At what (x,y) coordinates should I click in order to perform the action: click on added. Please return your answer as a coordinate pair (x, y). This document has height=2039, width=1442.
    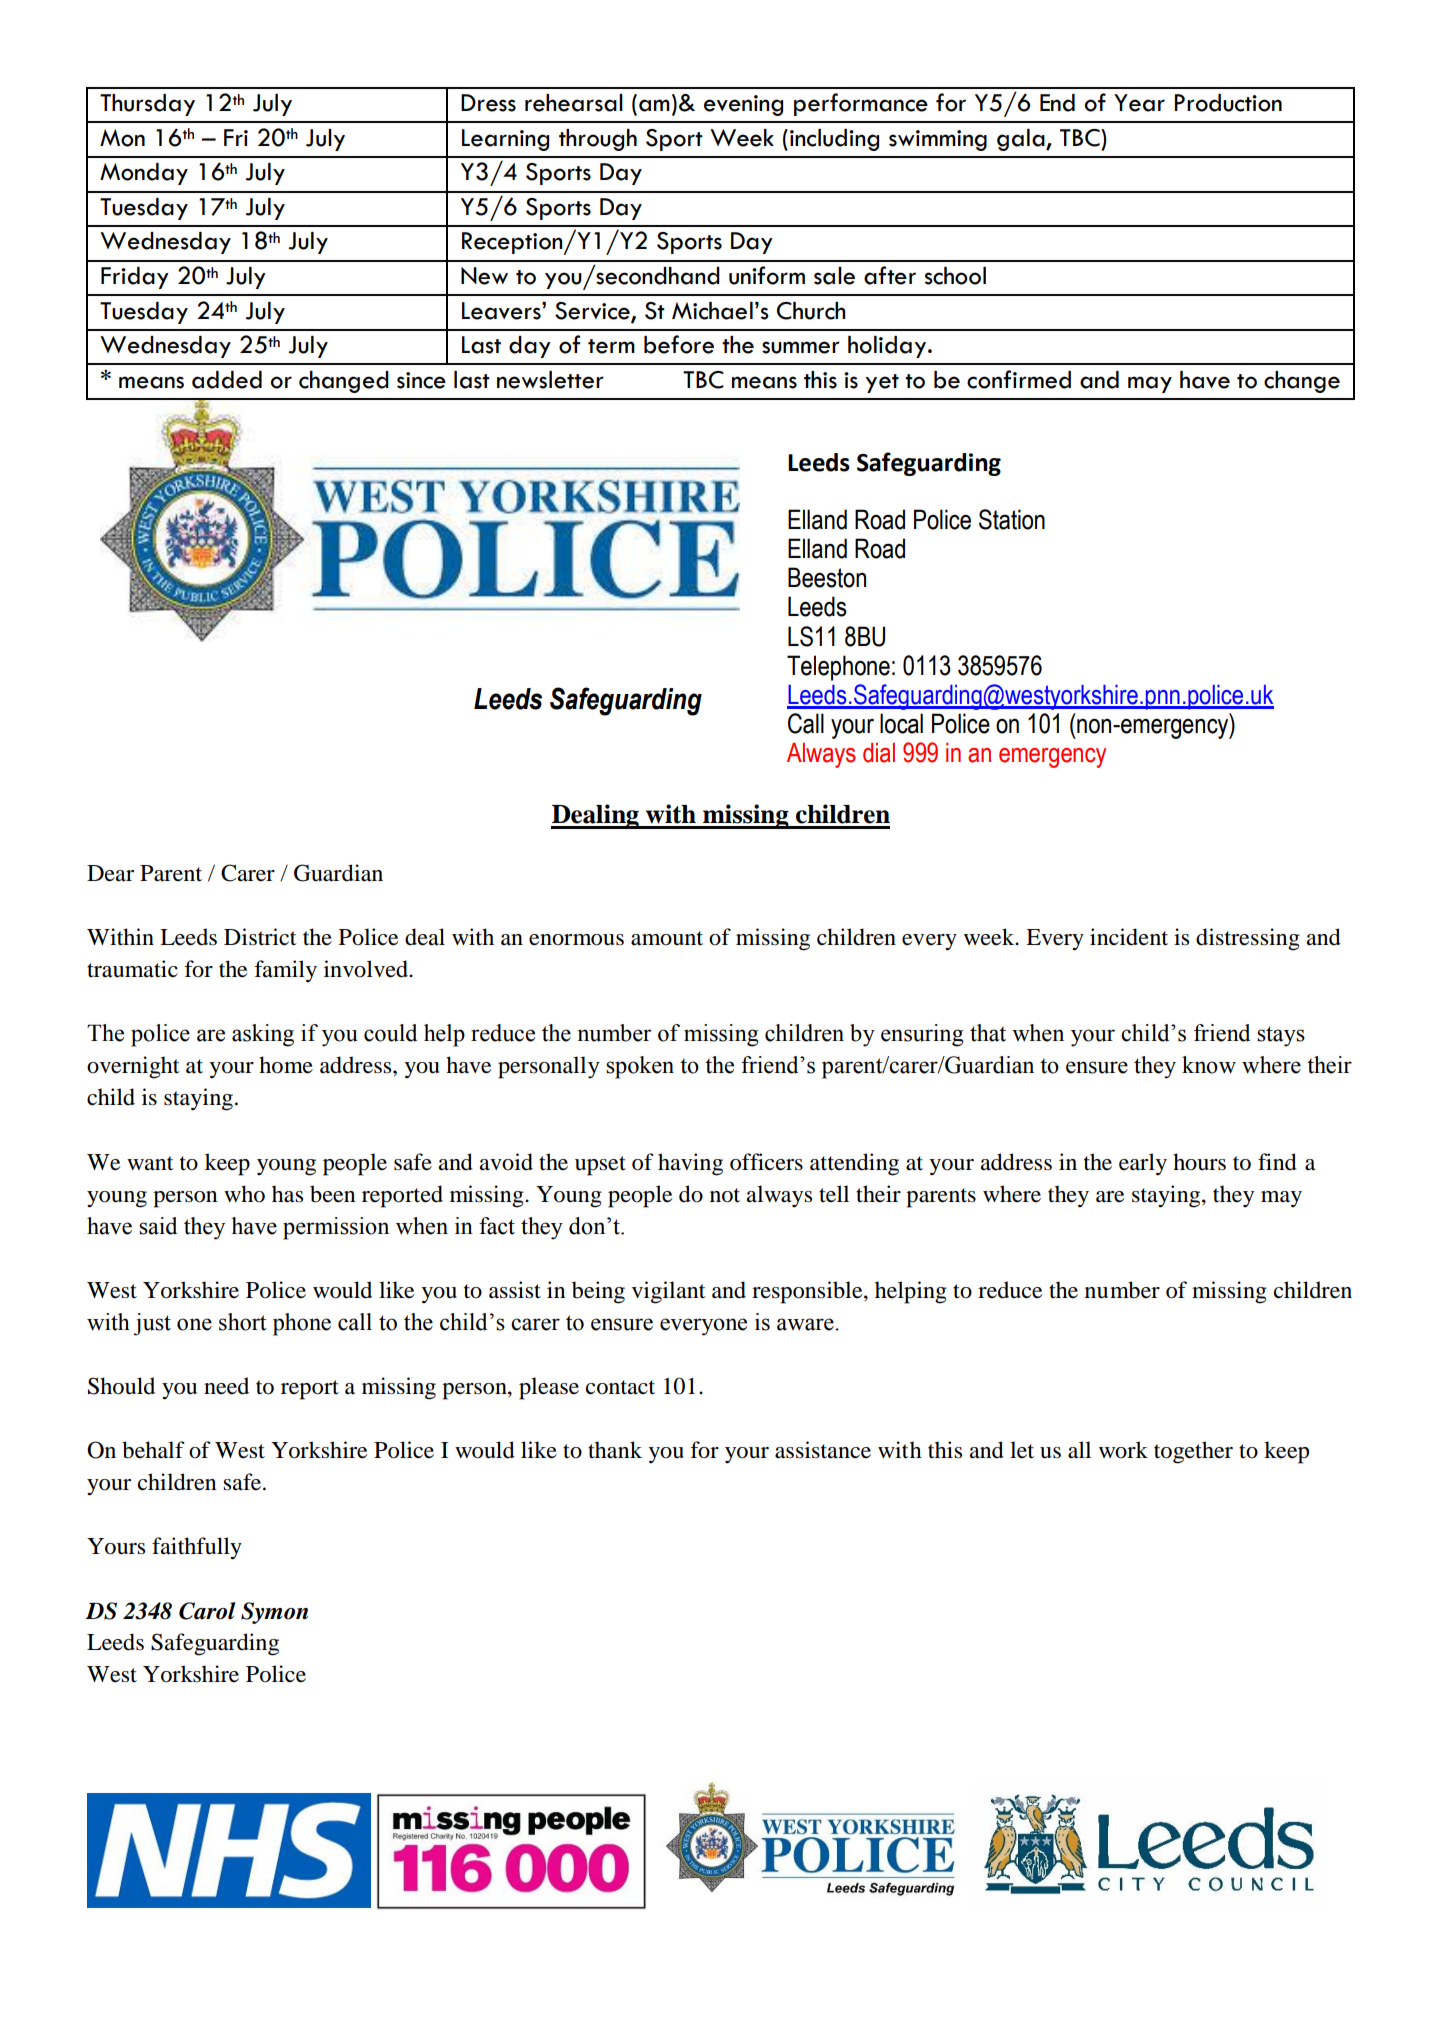
    Looking at the image, I should click on (227, 380).
